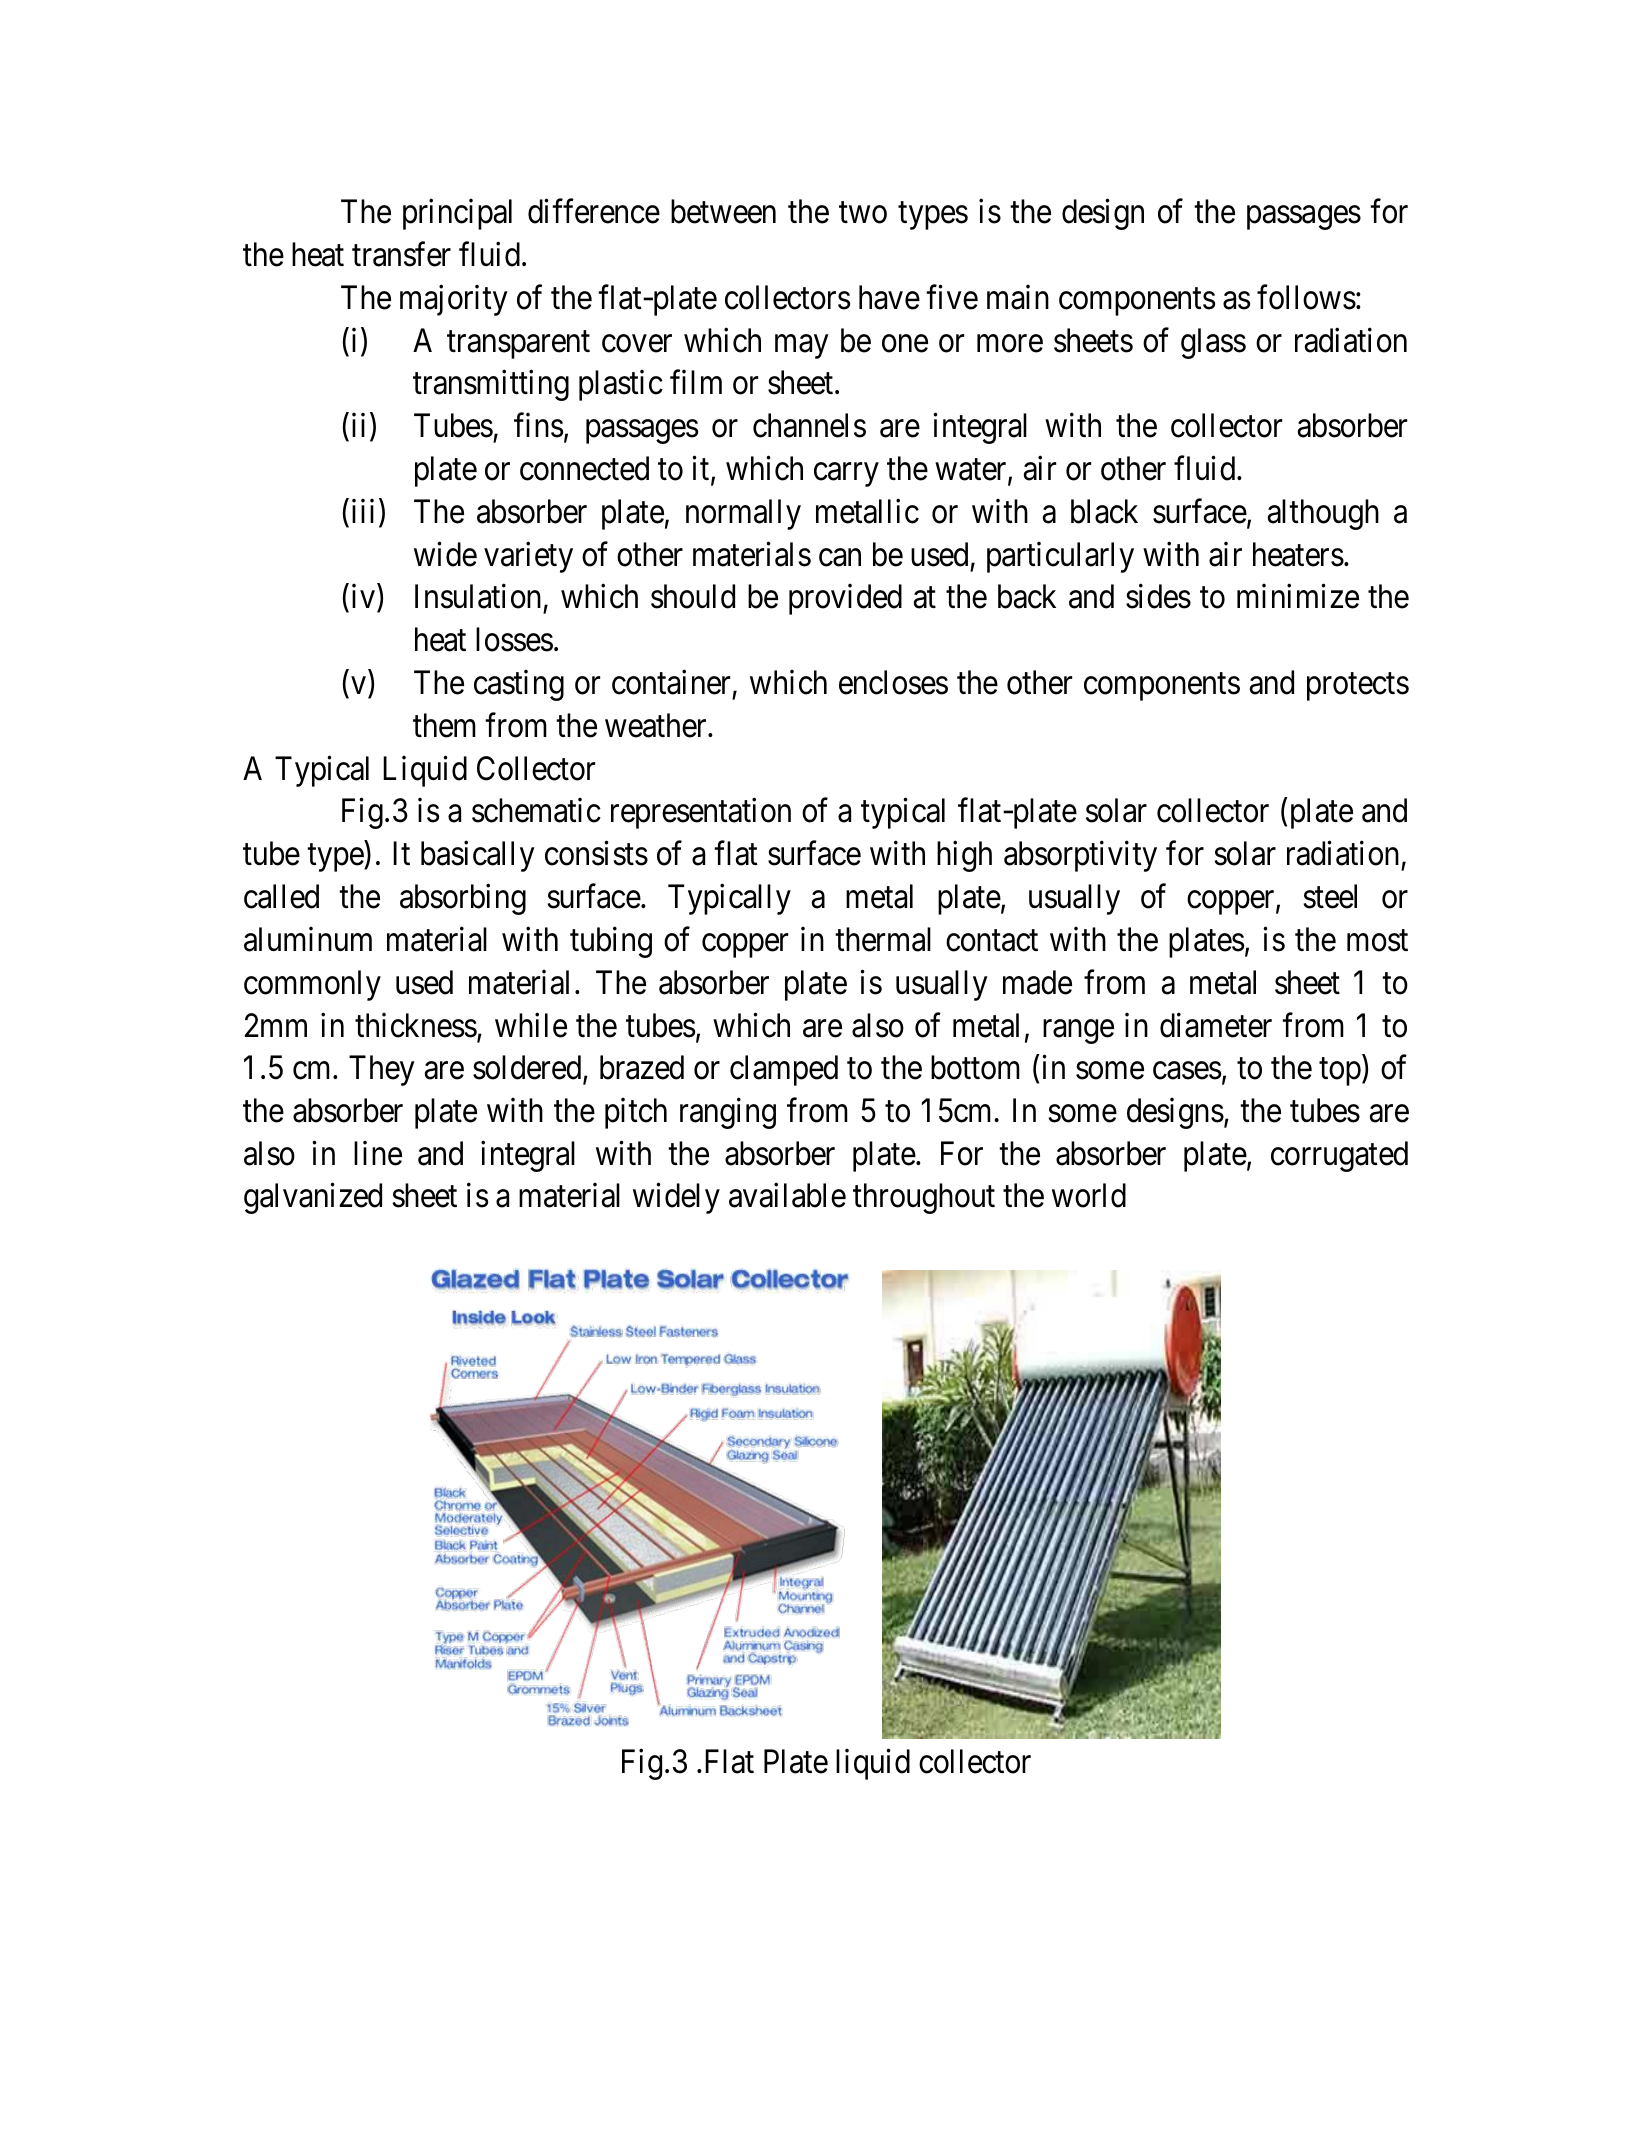  I want to click on follows, so click(1306, 297).
